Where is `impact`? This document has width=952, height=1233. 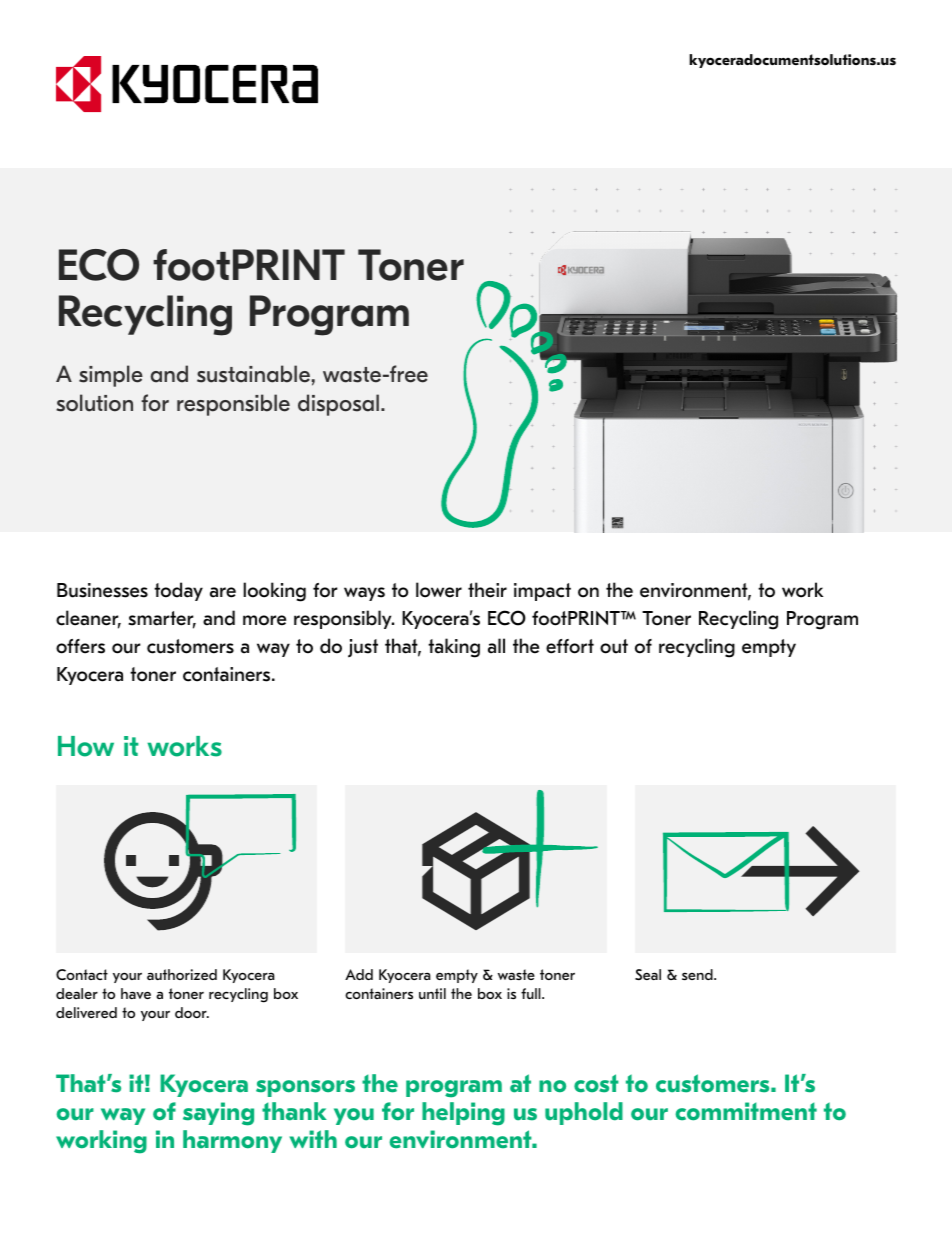 impact is located at coordinates (542, 592).
